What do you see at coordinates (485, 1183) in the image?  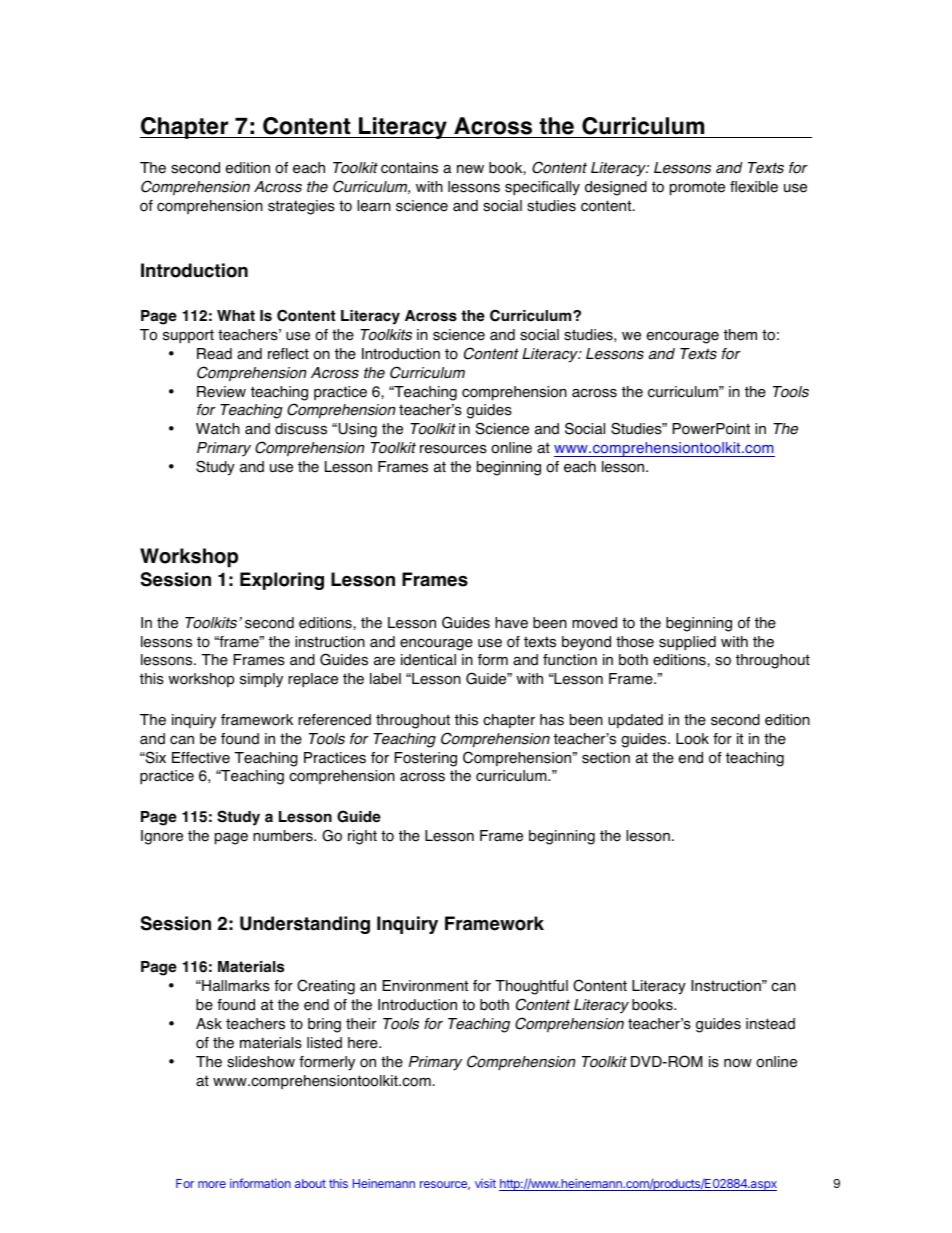 I see `visit` at bounding box center [485, 1183].
